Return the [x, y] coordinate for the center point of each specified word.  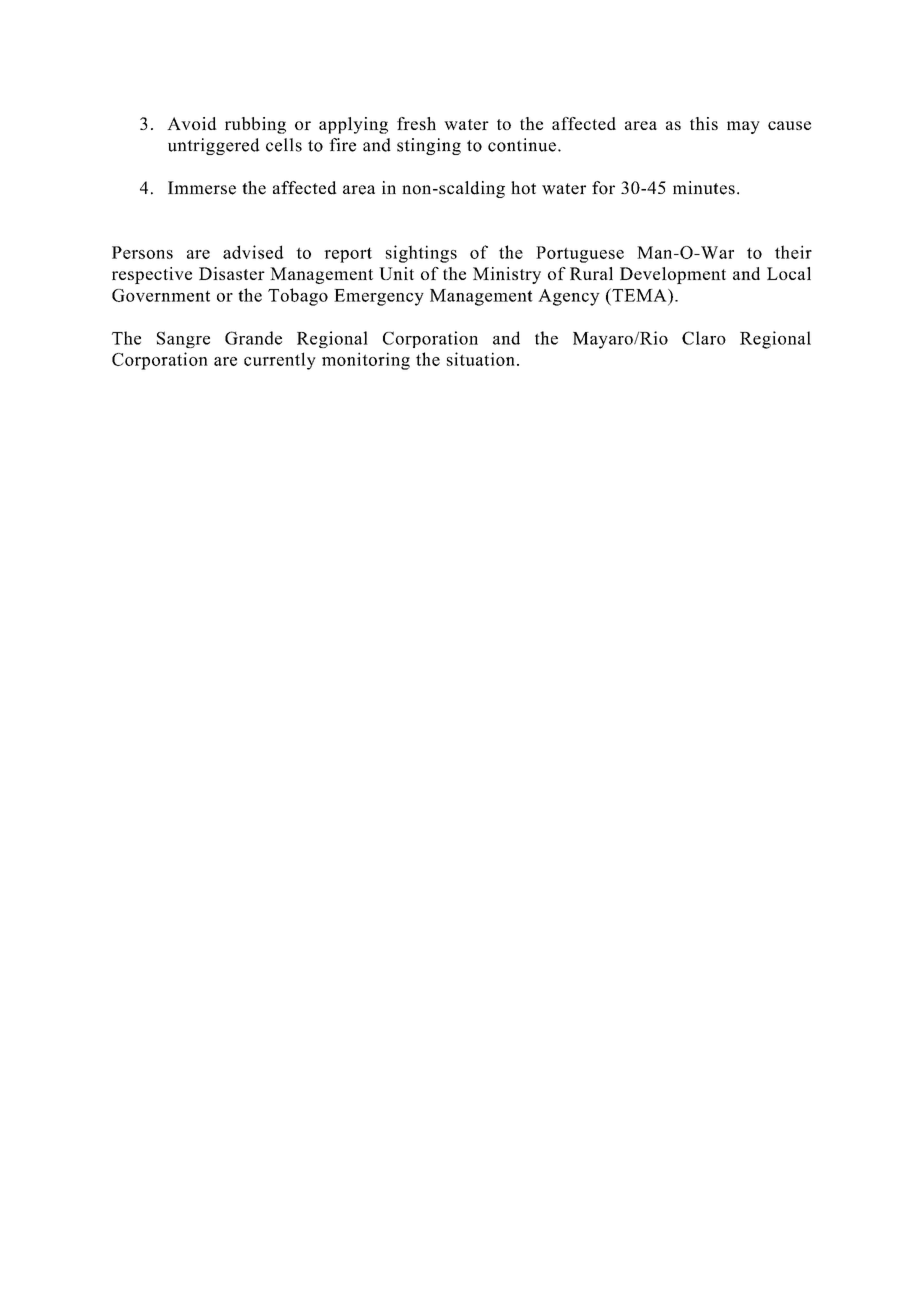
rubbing [255, 125]
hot [523, 188]
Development [673, 275]
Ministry [507, 275]
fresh [416, 123]
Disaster [232, 273]
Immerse [202, 188]
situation [481, 359]
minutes [704, 188]
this [704, 123]
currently [280, 361]
